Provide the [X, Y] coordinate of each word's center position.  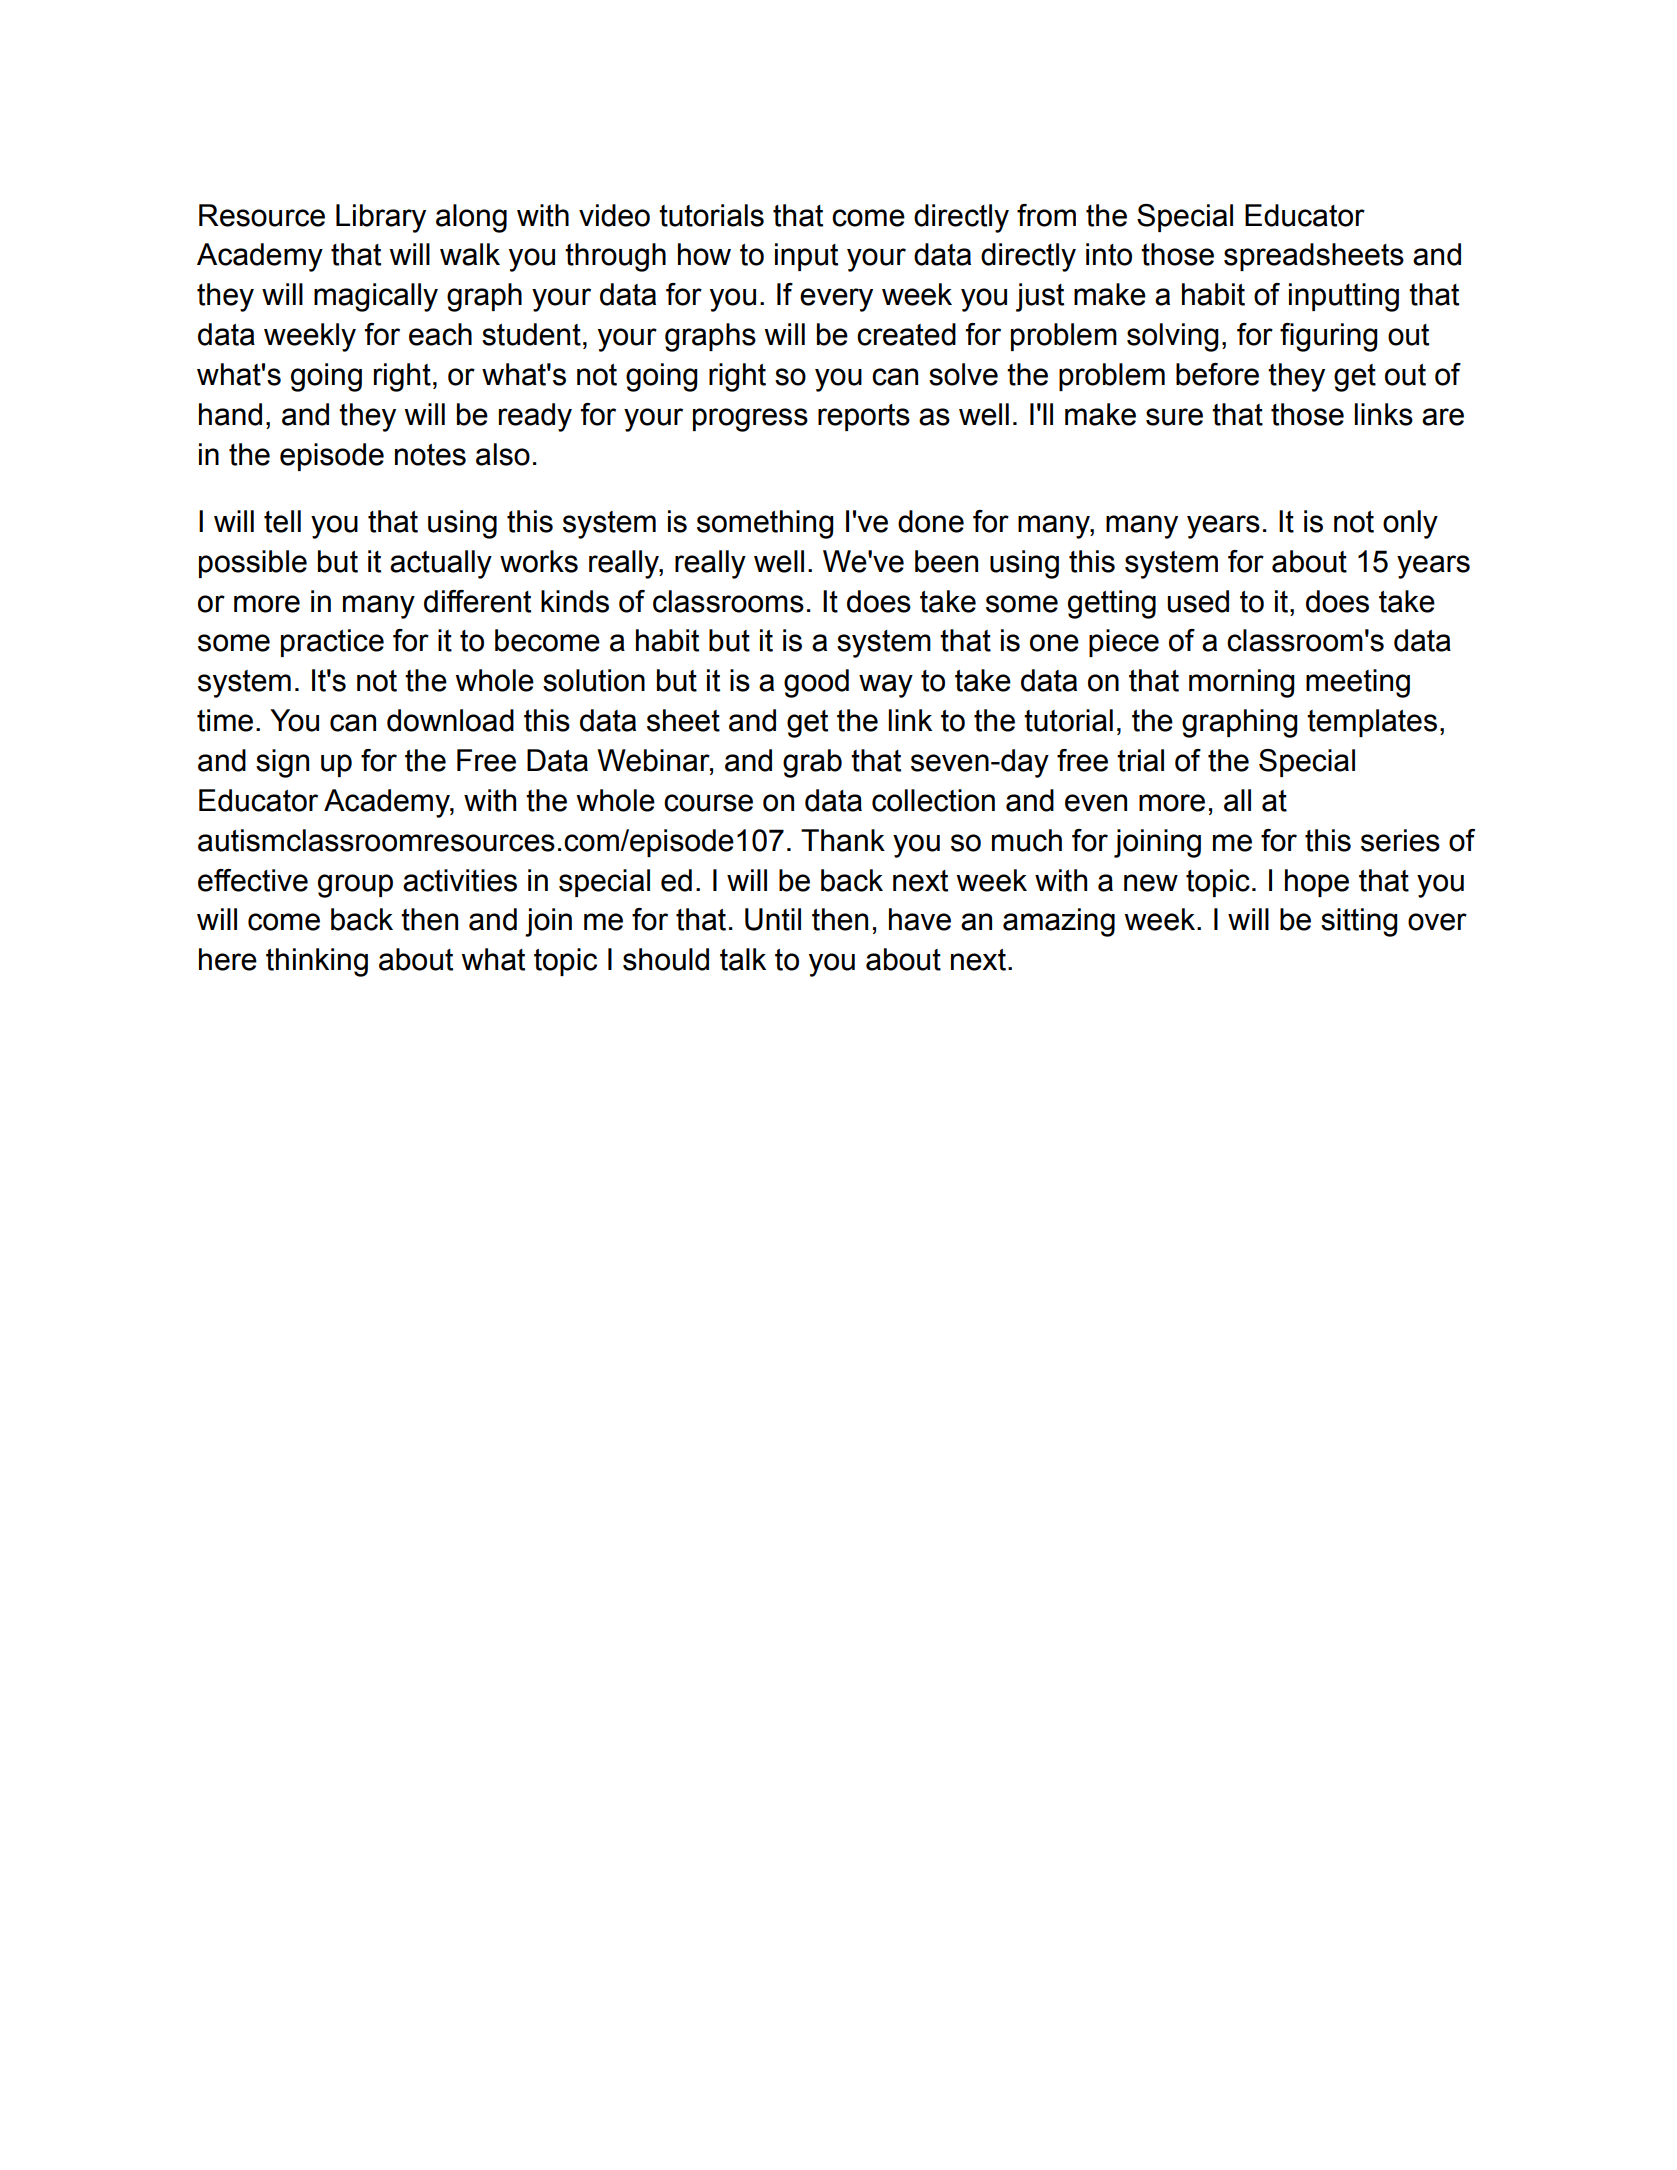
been [946, 561]
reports [864, 417]
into [1109, 254]
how [704, 254]
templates [1372, 723]
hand [230, 414]
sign [282, 763]
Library [381, 218]
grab [812, 763]
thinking [317, 962]
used [1198, 601]
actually [441, 564]
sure [1174, 417]
